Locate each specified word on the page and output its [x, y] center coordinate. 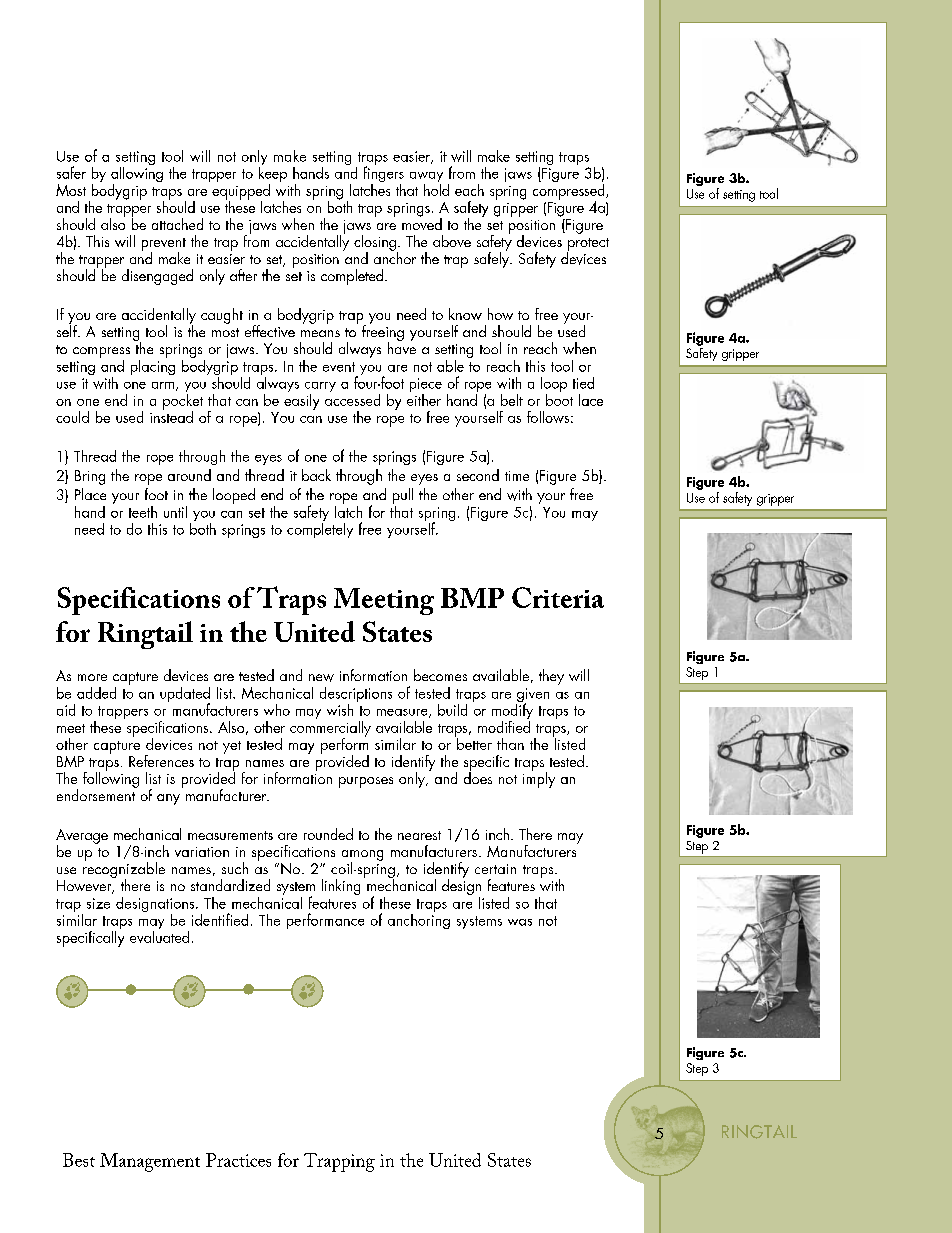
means [320, 333]
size [98, 903]
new [321, 678]
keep [273, 174]
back [316, 475]
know [465, 314]
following [111, 779]
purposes [366, 782]
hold [436, 188]
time [517, 476]
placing [153, 366]
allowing [137, 174]
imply [539, 779]
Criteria [558, 597]
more [92, 677]
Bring [90, 477]
